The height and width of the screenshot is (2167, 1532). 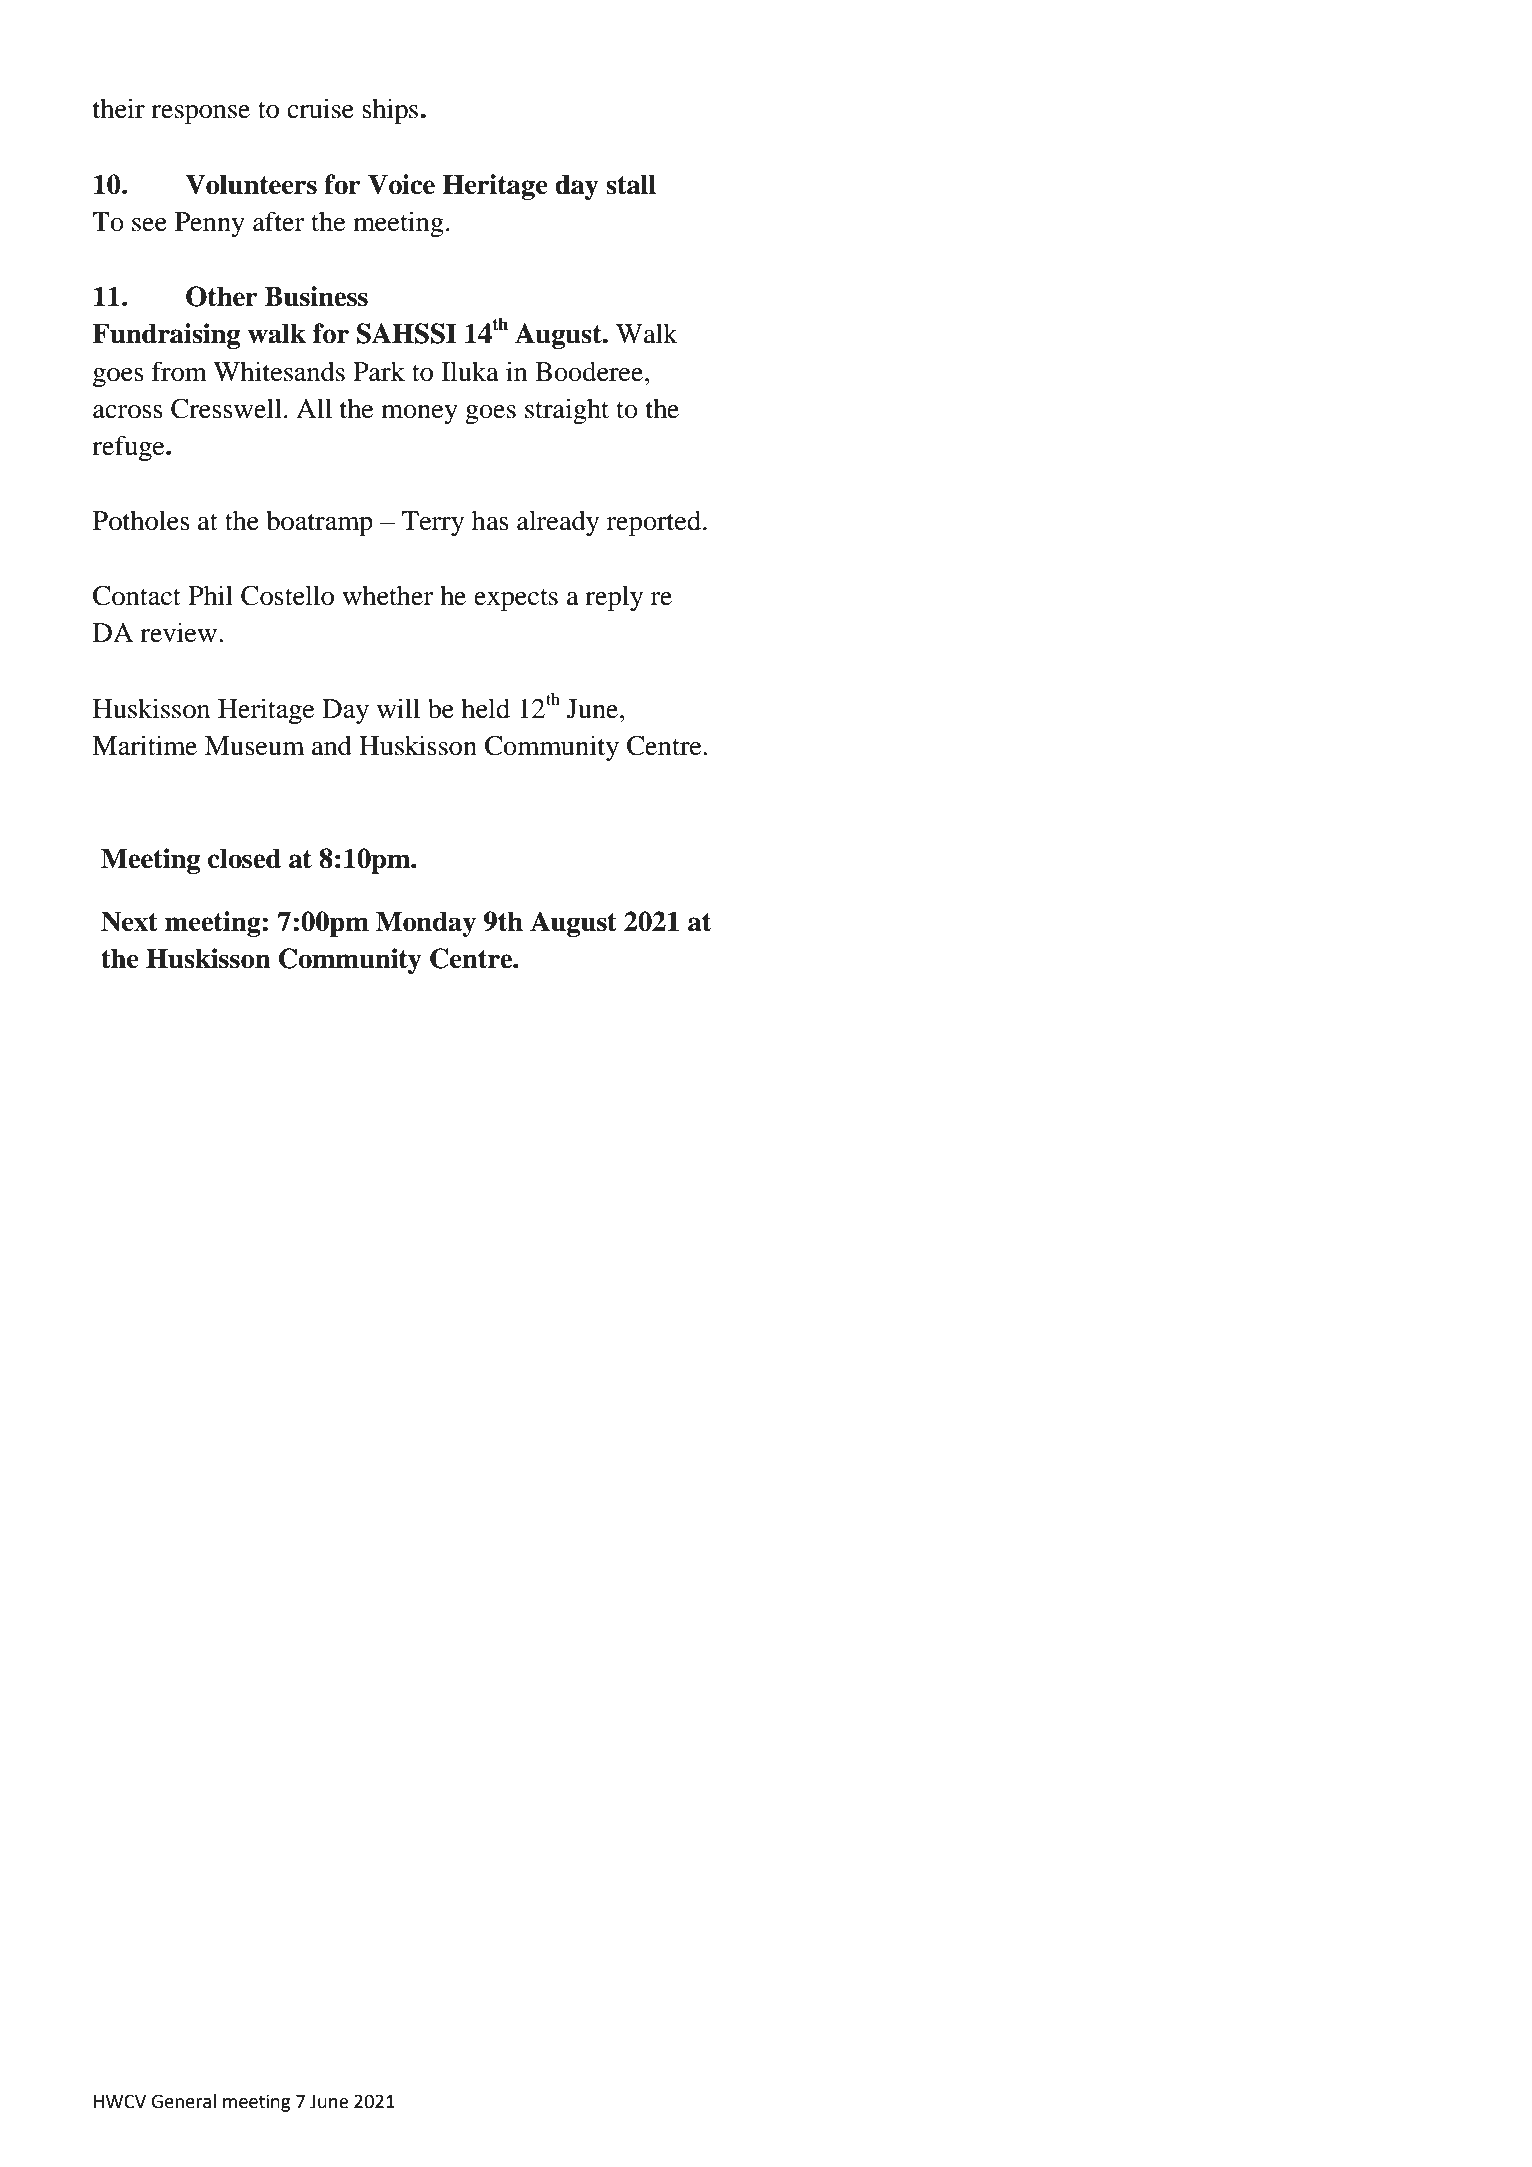 What do you see at coordinates (631, 184) in the screenshot?
I see `stall` at bounding box center [631, 184].
